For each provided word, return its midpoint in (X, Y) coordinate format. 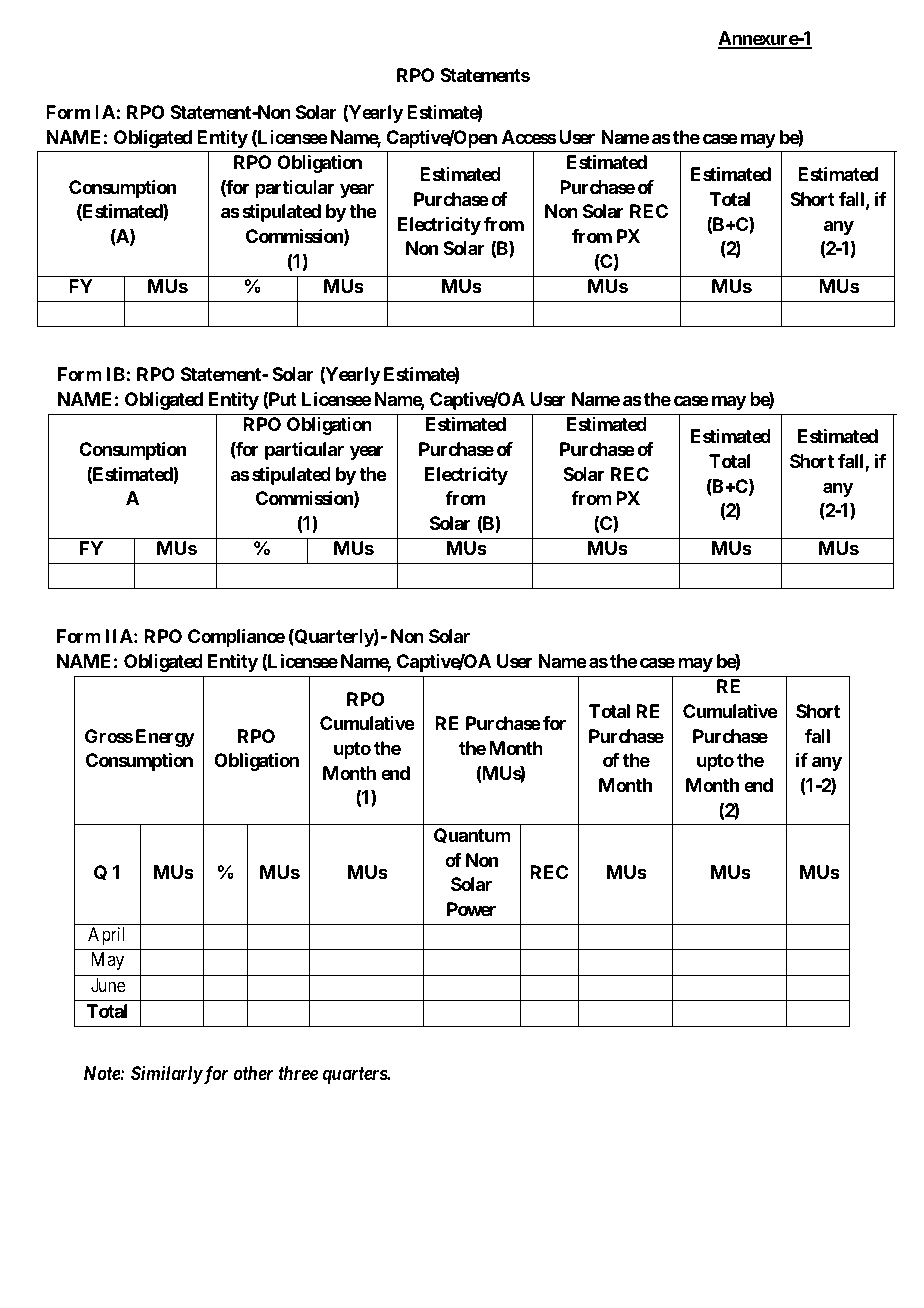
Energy (165, 738)
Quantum (472, 835)
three (298, 1073)
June (108, 985)
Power (471, 909)
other (253, 1073)
